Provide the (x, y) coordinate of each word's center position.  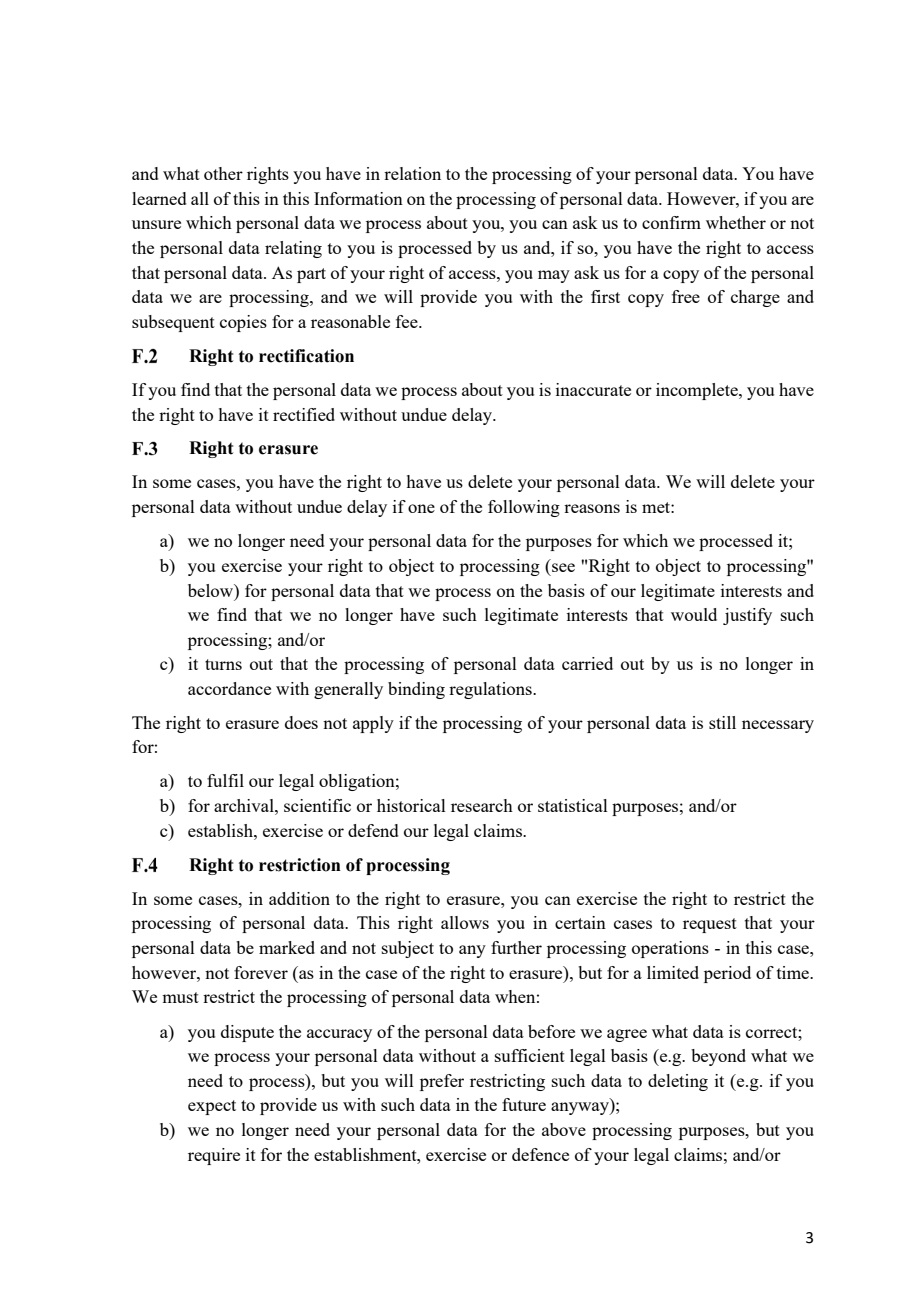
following (524, 508)
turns (223, 664)
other (223, 173)
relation (412, 173)
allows (465, 922)
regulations (491, 690)
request (710, 925)
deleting (678, 1082)
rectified (304, 414)
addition (299, 898)
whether (736, 222)
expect (212, 1107)
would (694, 614)
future (524, 1104)
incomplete (698, 391)
